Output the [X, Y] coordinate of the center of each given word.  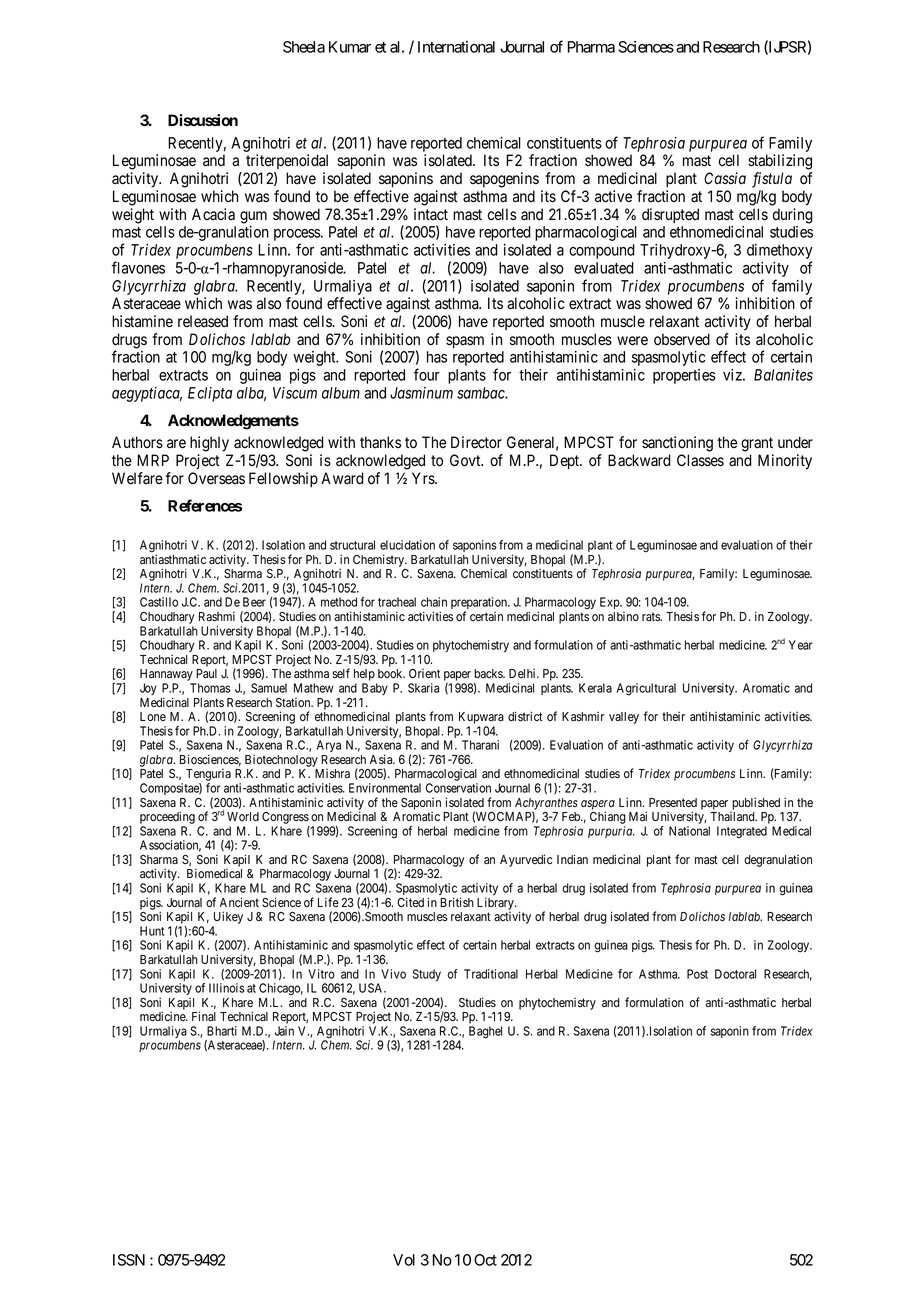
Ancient [239, 902]
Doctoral [735, 974]
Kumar [350, 47]
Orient [424, 673]
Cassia [725, 178]
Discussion [203, 120]
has [437, 357]
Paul [206, 673]
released [203, 321]
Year [801, 645]
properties [684, 376]
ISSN [129, 1260]
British [457, 902]
